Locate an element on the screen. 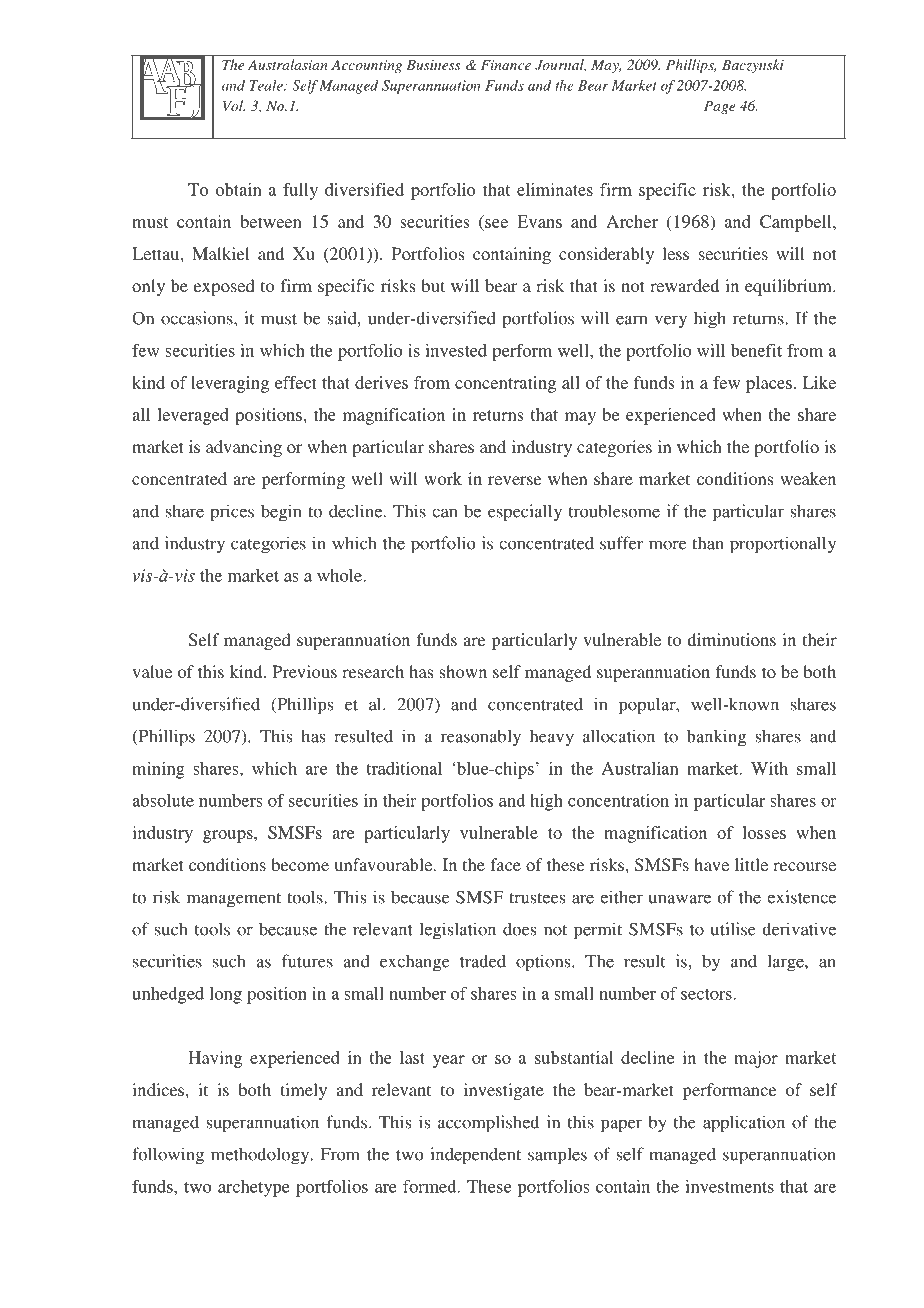 This screenshot has height=1308, width=924. Finance is located at coordinates (506, 65).
